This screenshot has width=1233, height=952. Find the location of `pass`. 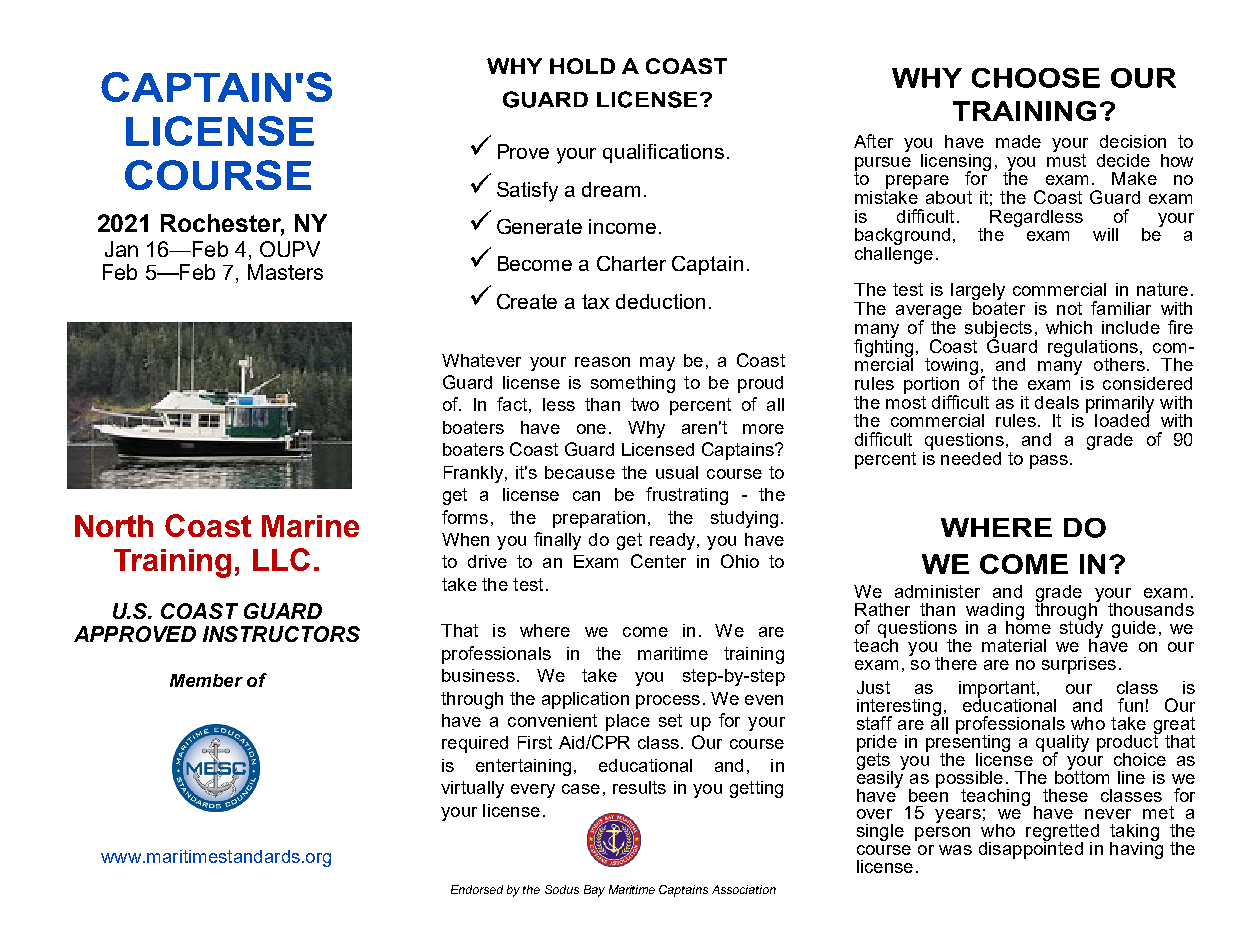

pass is located at coordinates (1049, 462).
